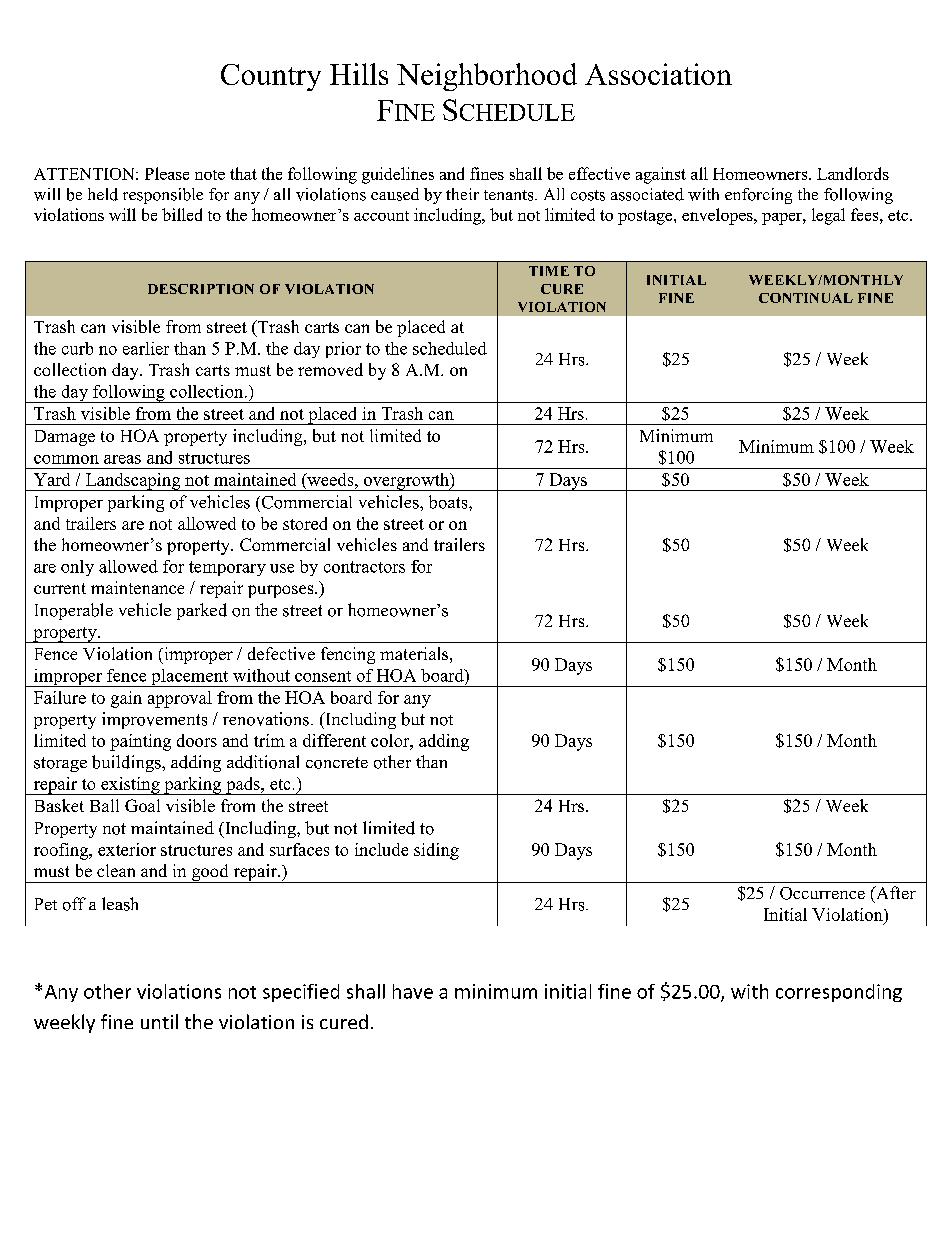 The width and height of the page is (952, 1233). I want to click on Neighborhood, so click(487, 77).
